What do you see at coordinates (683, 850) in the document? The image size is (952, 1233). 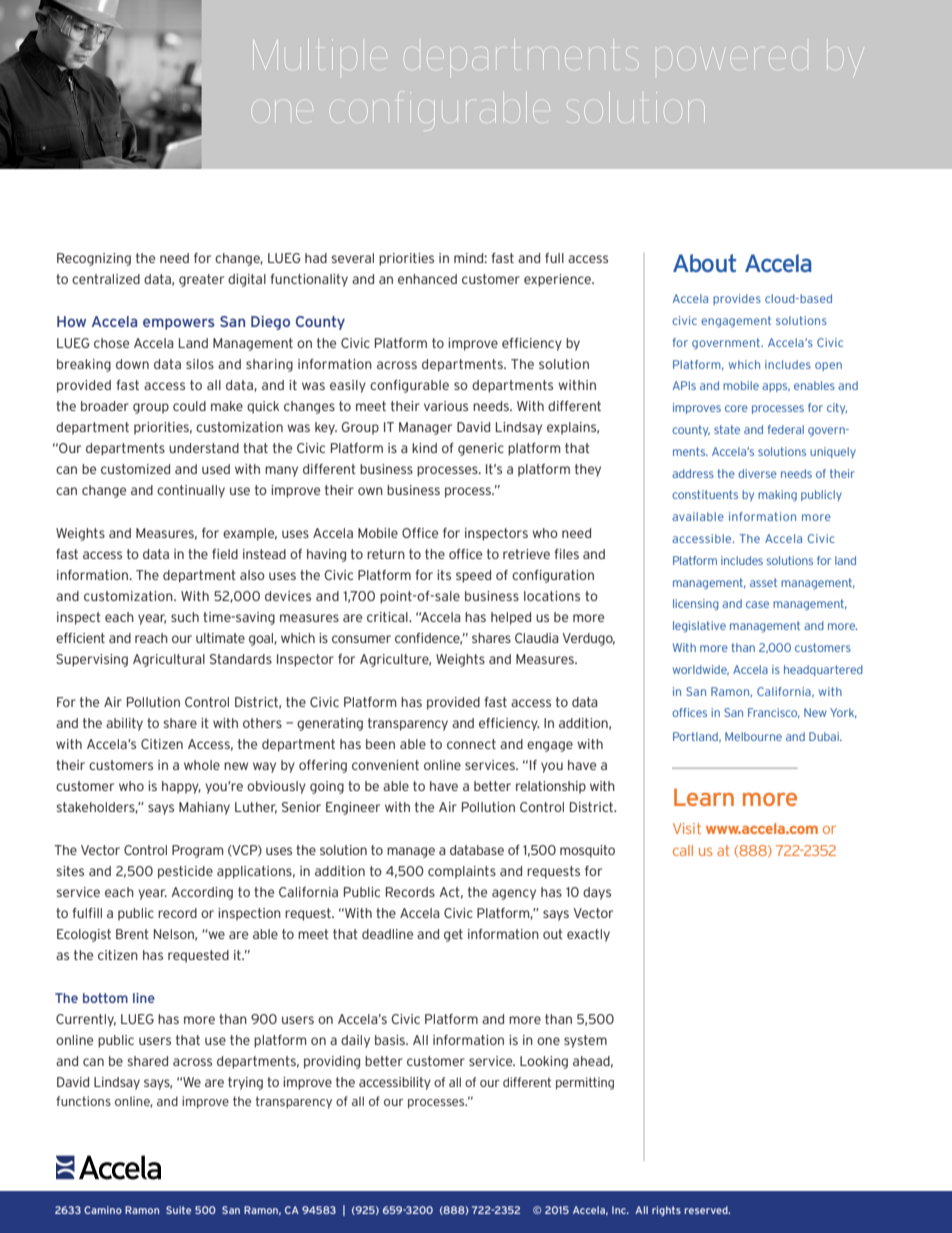 I see `call` at bounding box center [683, 850].
